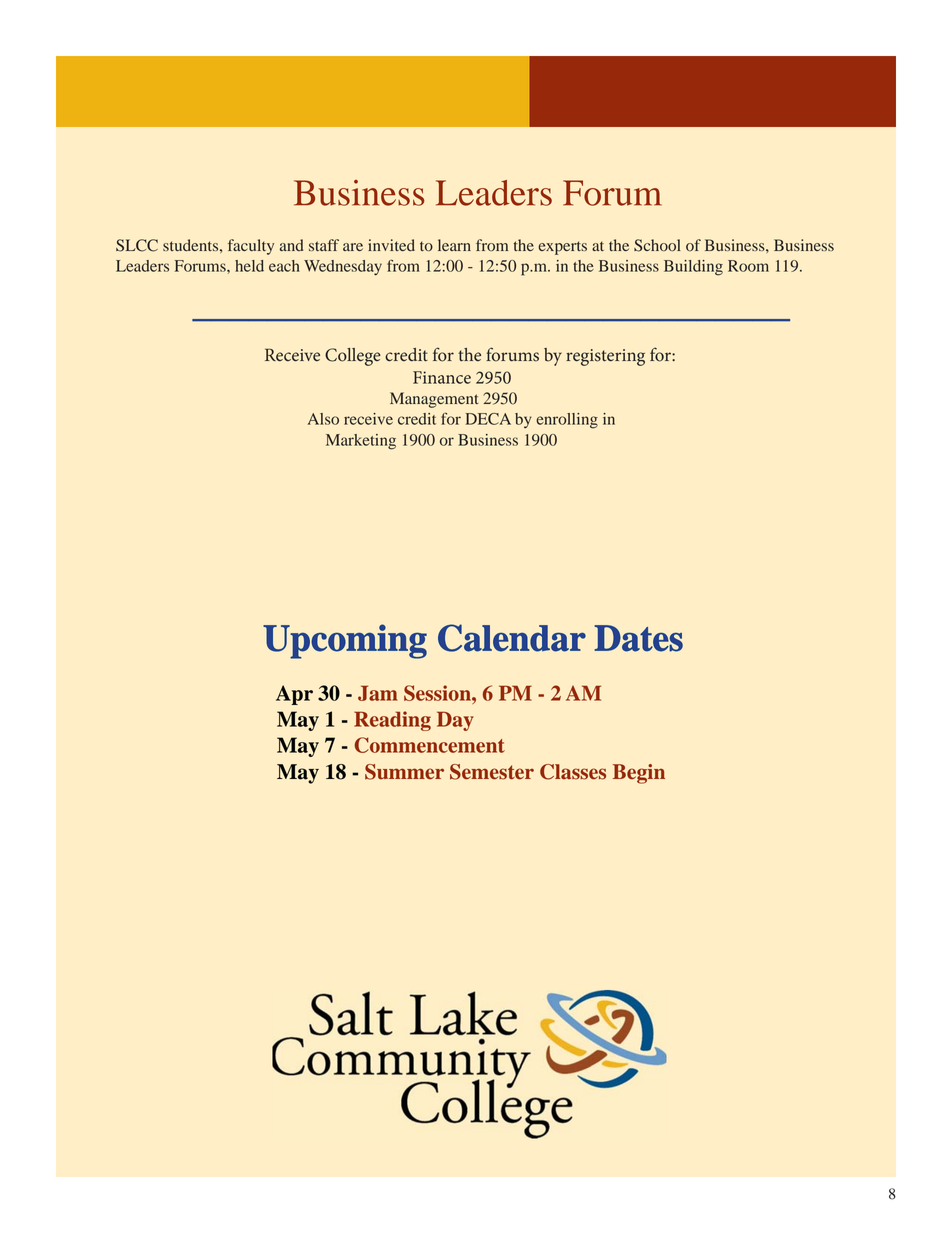  Describe the element at coordinates (404, 772) in the screenshot. I see `Summer` at that location.
